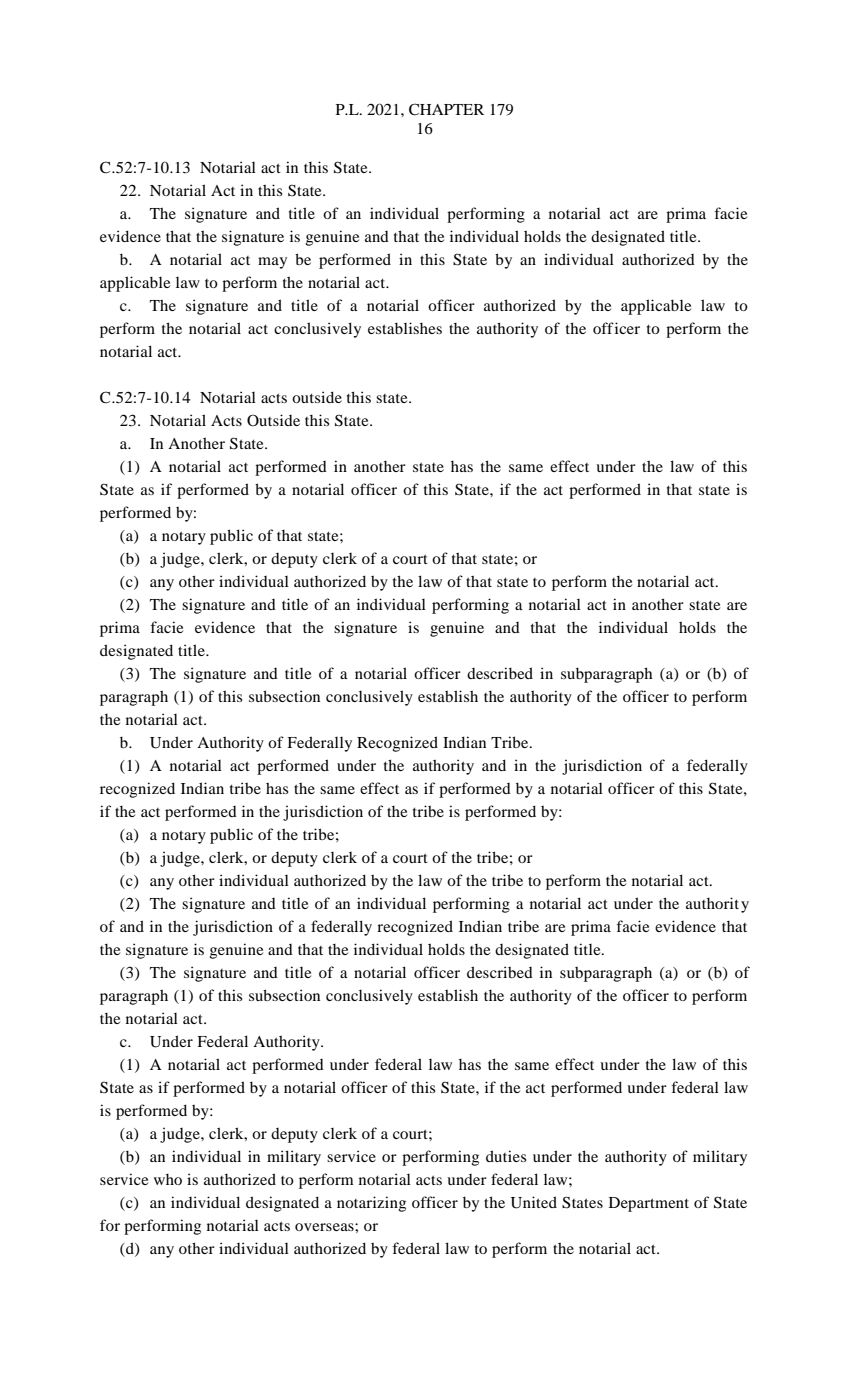 This screenshot has height=1400, width=849. Describe the element at coordinates (506, 1156) in the screenshot. I see `duties` at that location.
